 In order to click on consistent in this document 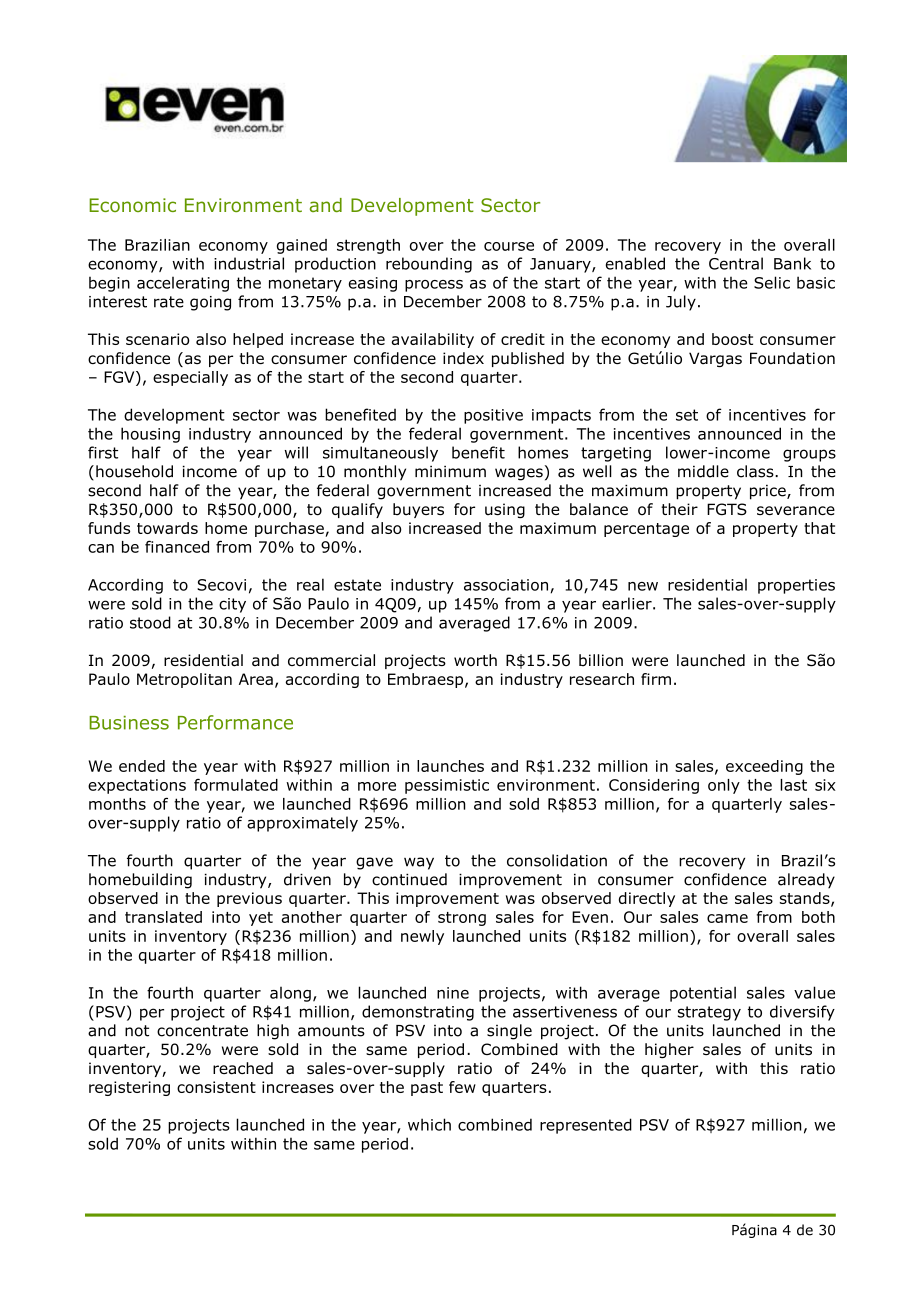, I will do `click(216, 1087)`.
